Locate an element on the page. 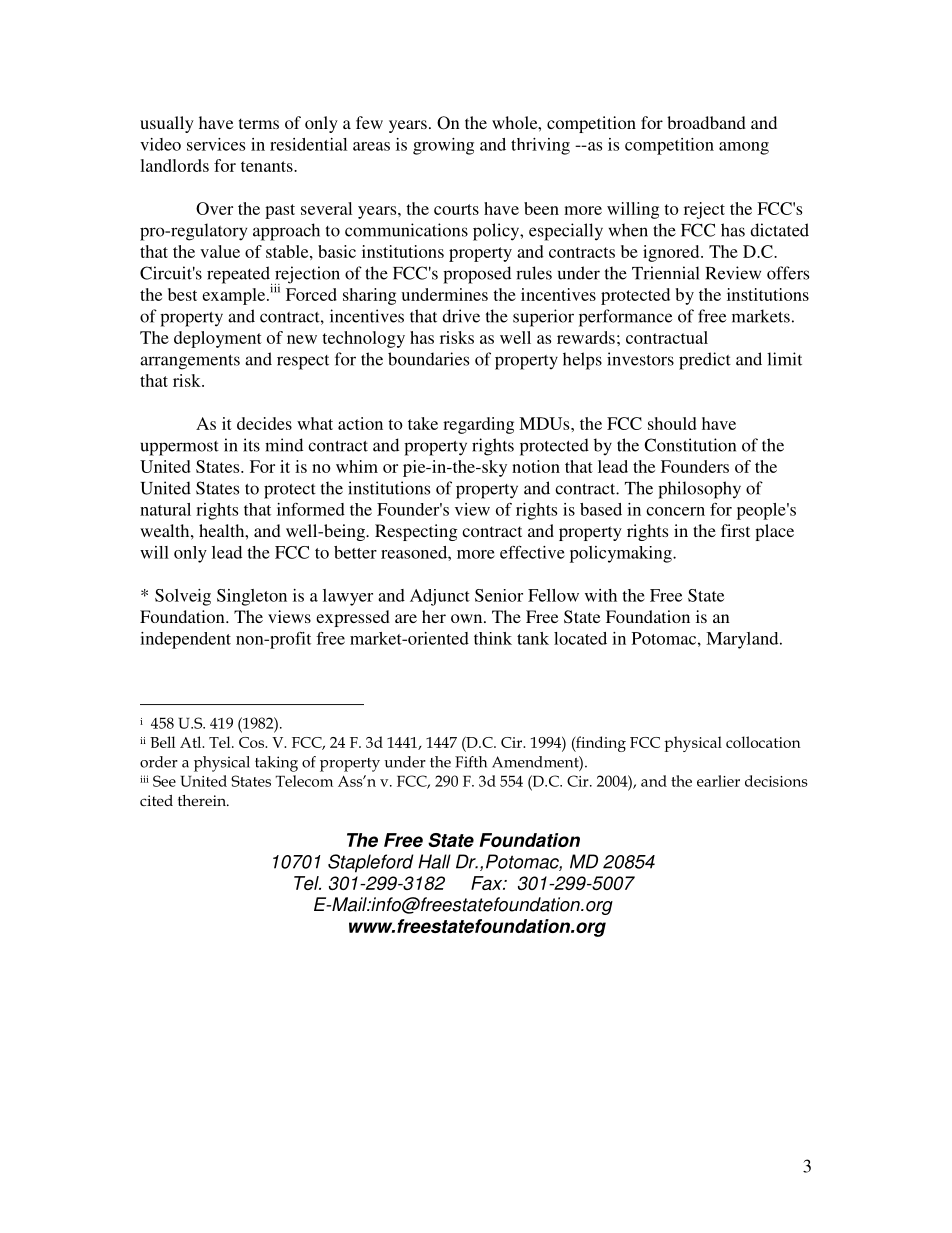 Image resolution: width=952 pixels, height=1233 pixels. Hall is located at coordinates (434, 861).
